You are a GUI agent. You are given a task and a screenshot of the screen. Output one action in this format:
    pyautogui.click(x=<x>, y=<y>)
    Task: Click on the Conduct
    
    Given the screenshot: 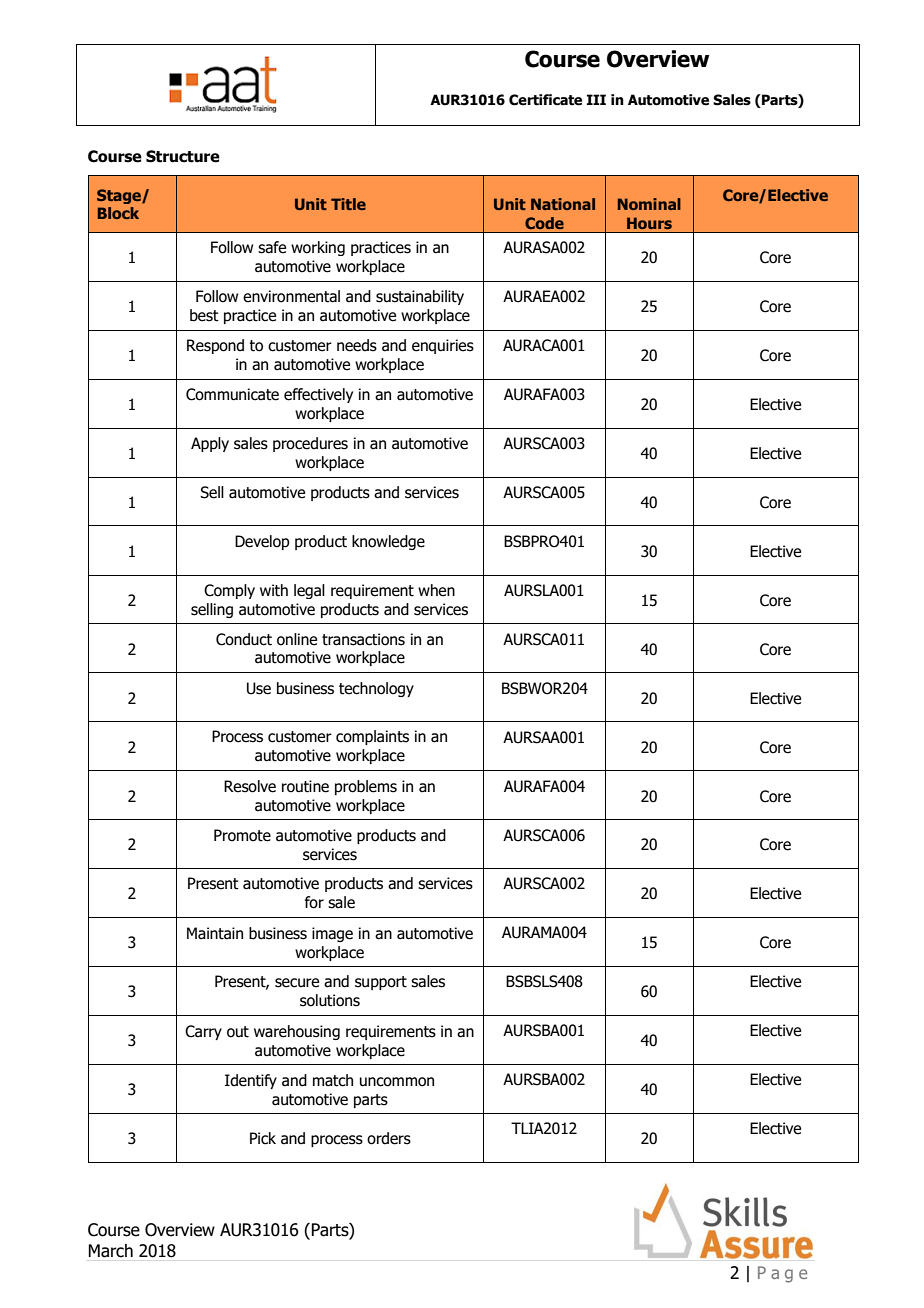 What is the action you would take?
    pyautogui.click(x=244, y=639)
